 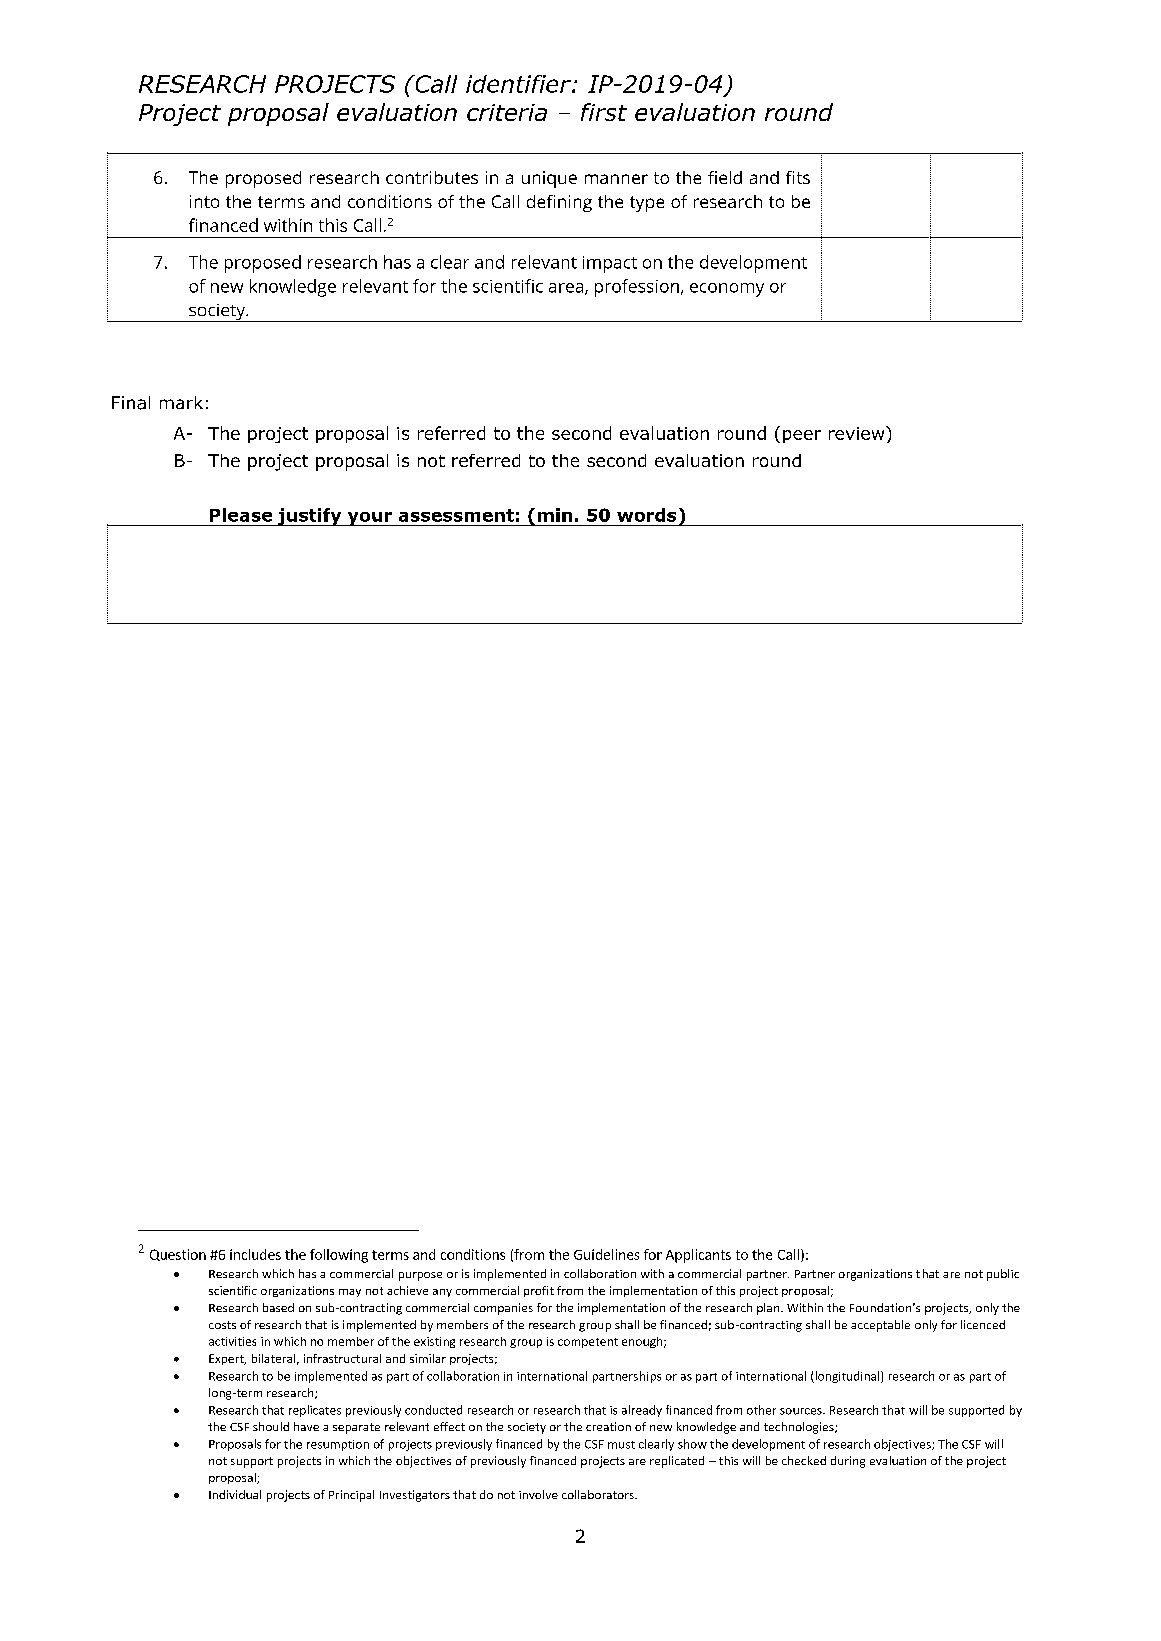 What do you see at coordinates (858, 433) in the page?
I see `review` at bounding box center [858, 433].
